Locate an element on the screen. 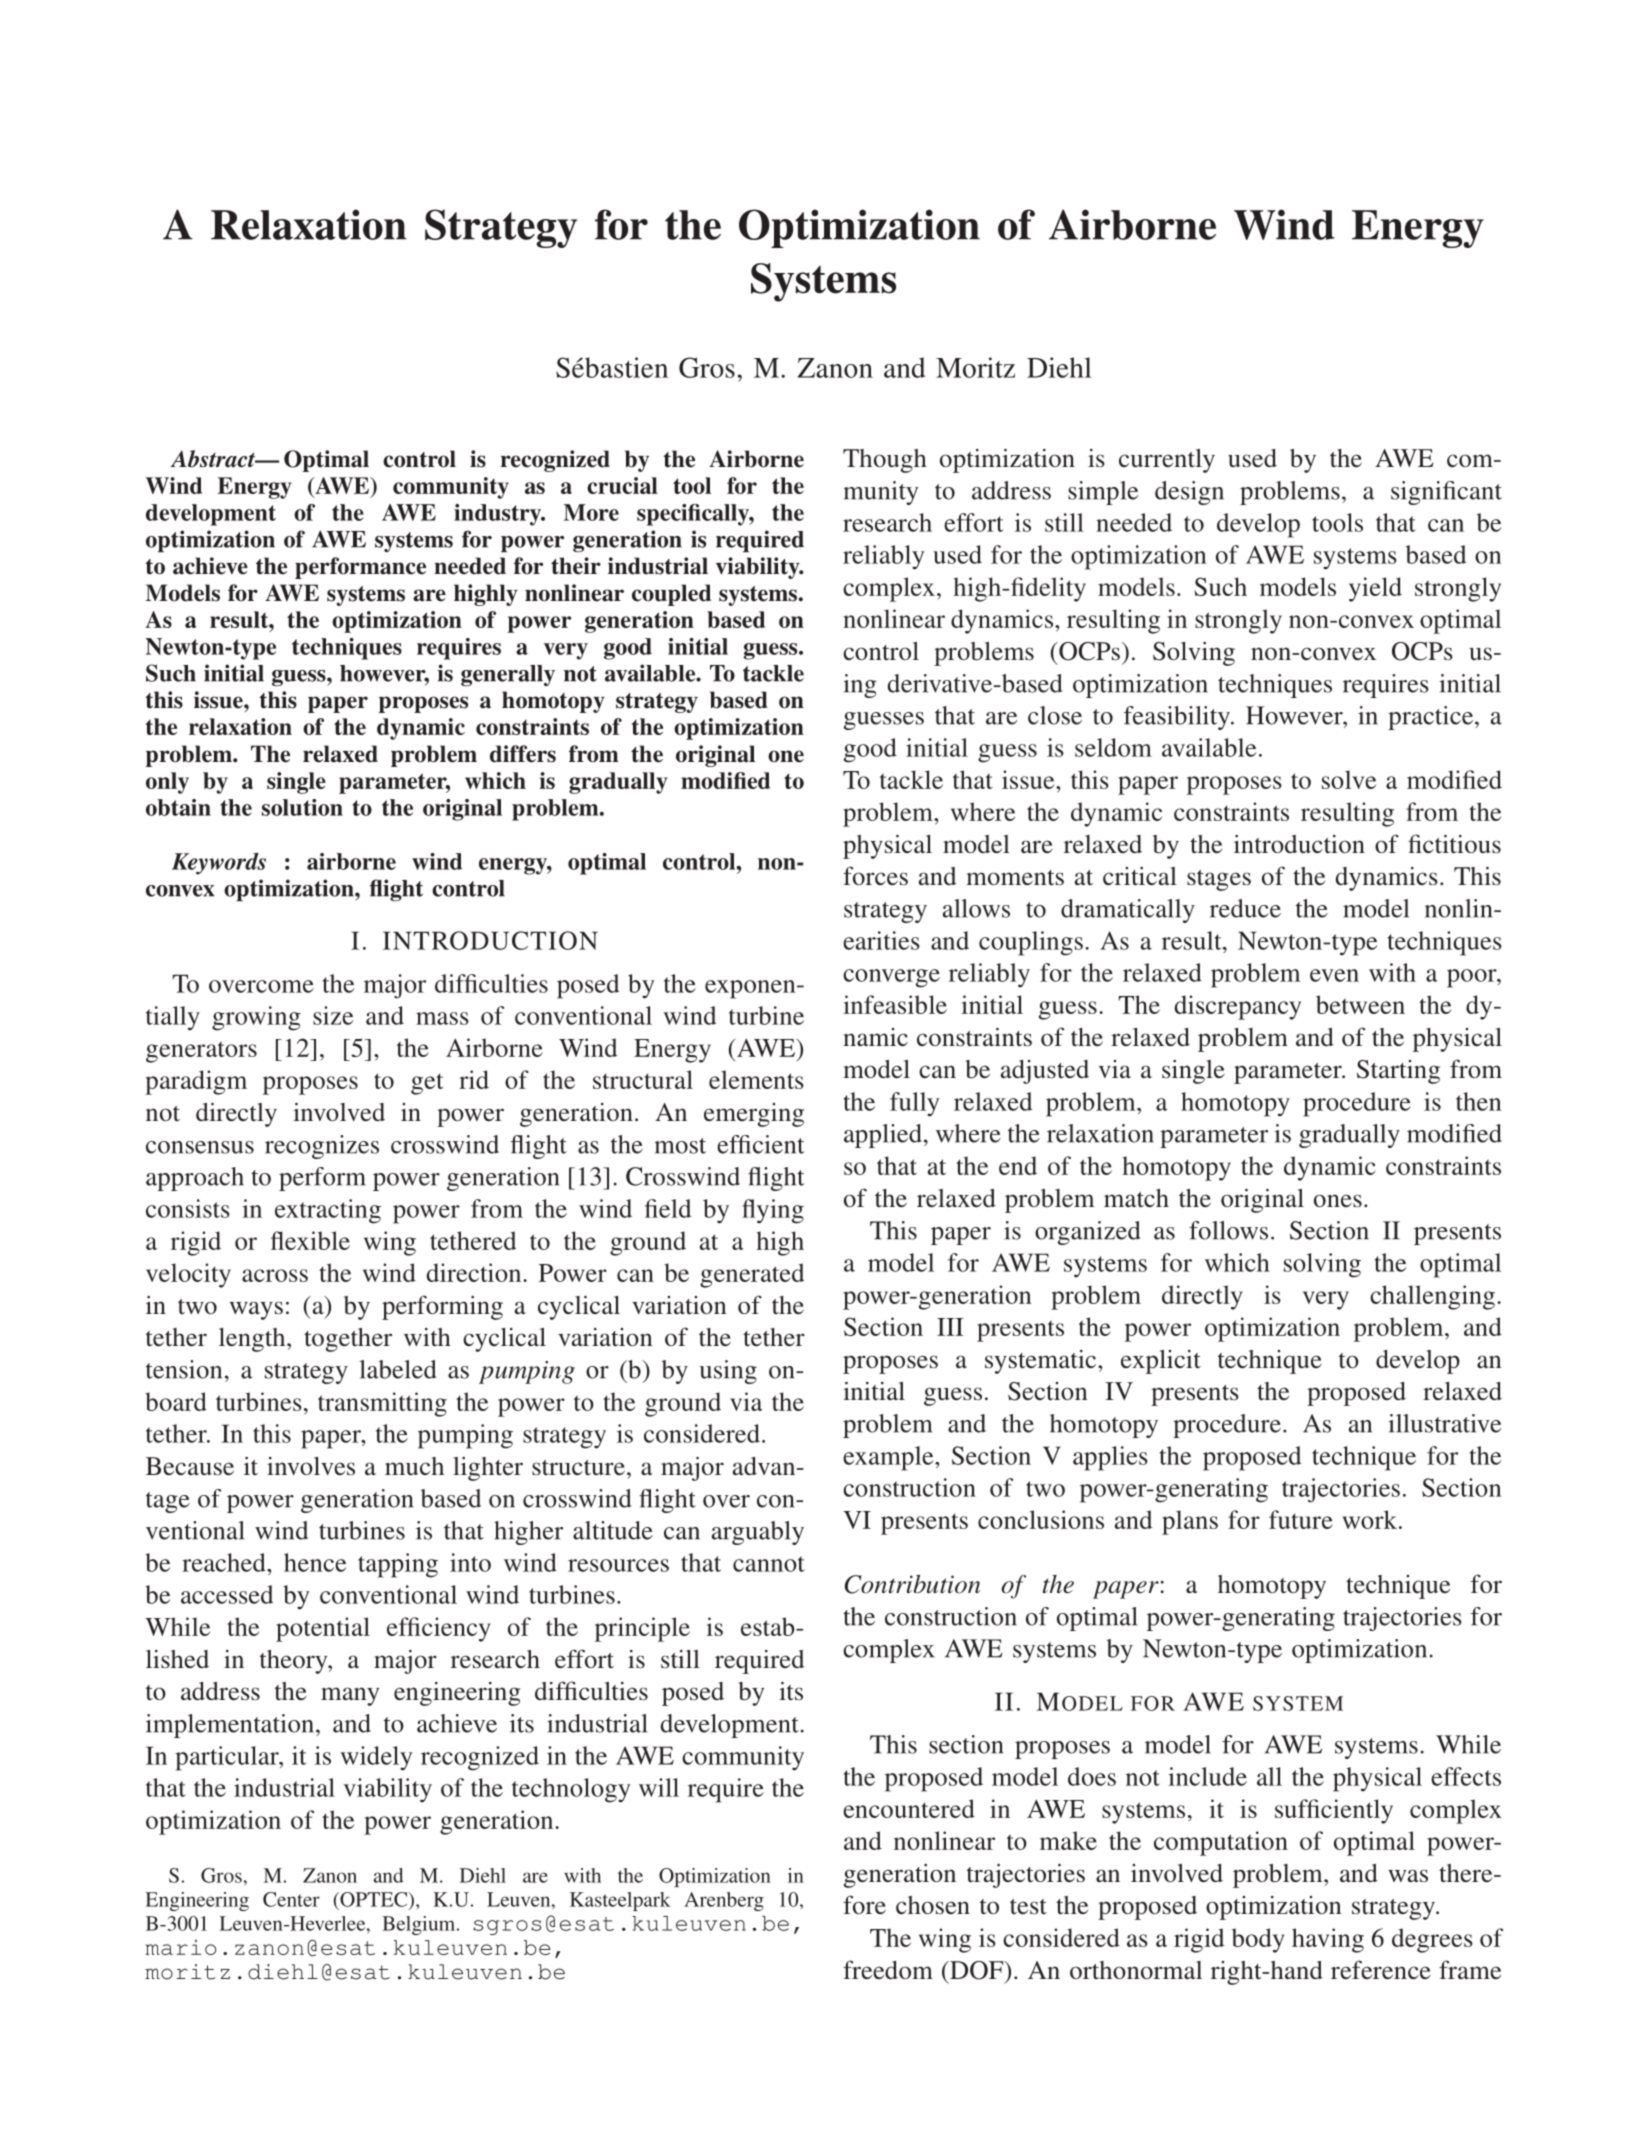 The width and height of the screenshot is (1647, 2131). future is located at coordinates (1301, 1519).
